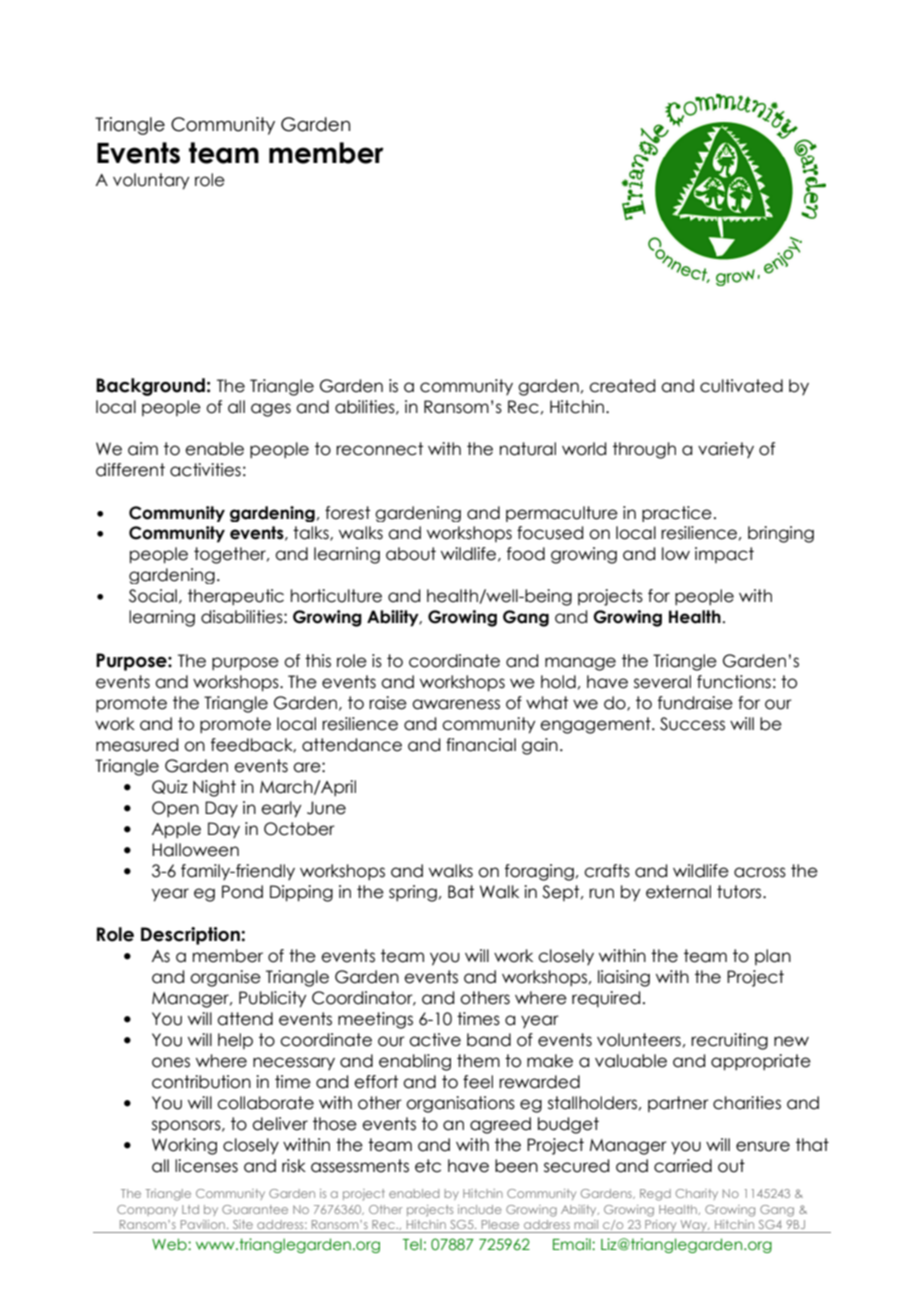 This document has width=924, height=1308. What do you see at coordinates (190, 1209) in the document?
I see `Ltd` at bounding box center [190, 1209].
